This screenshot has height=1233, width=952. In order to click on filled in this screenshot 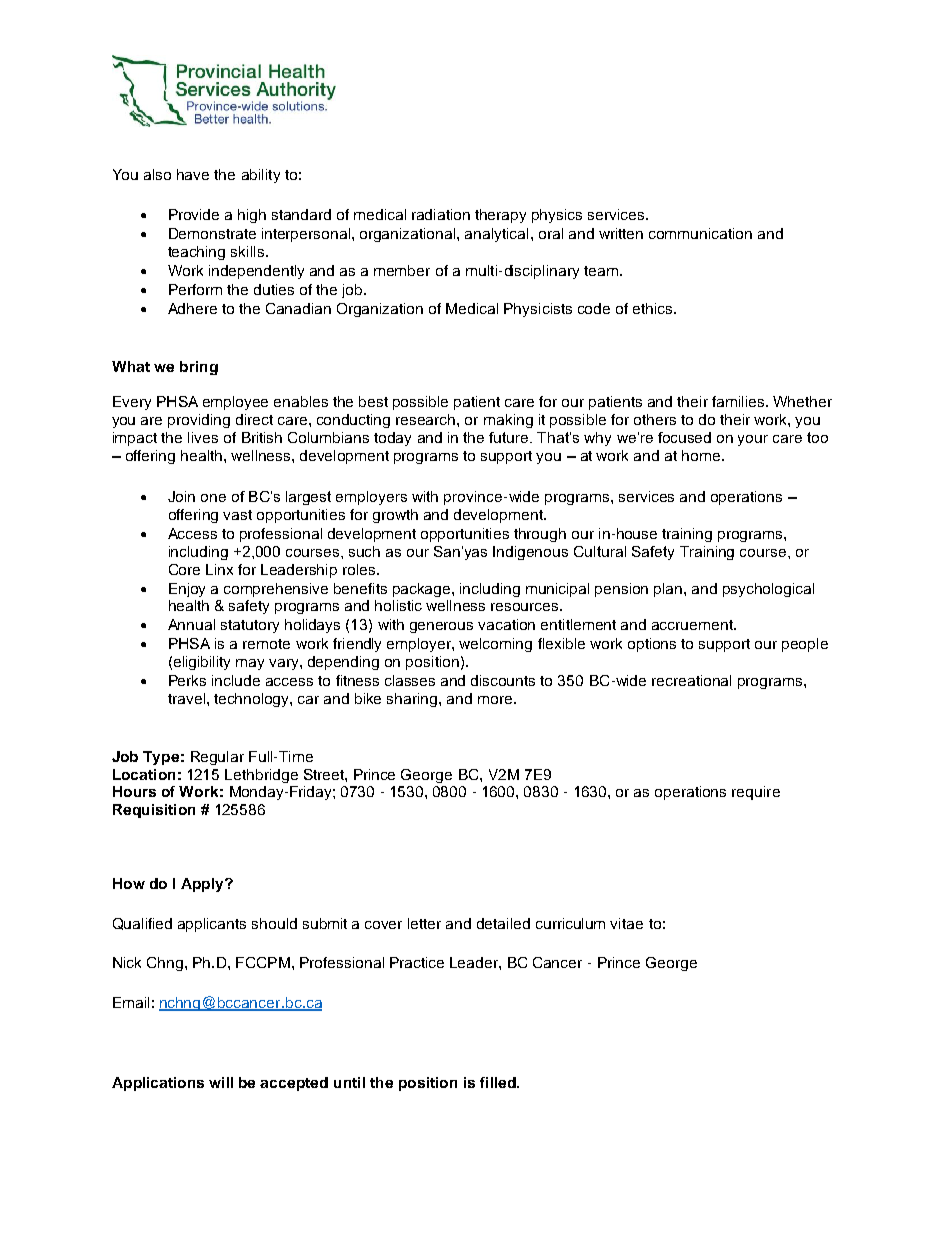, I will do `click(499, 1082)`.
